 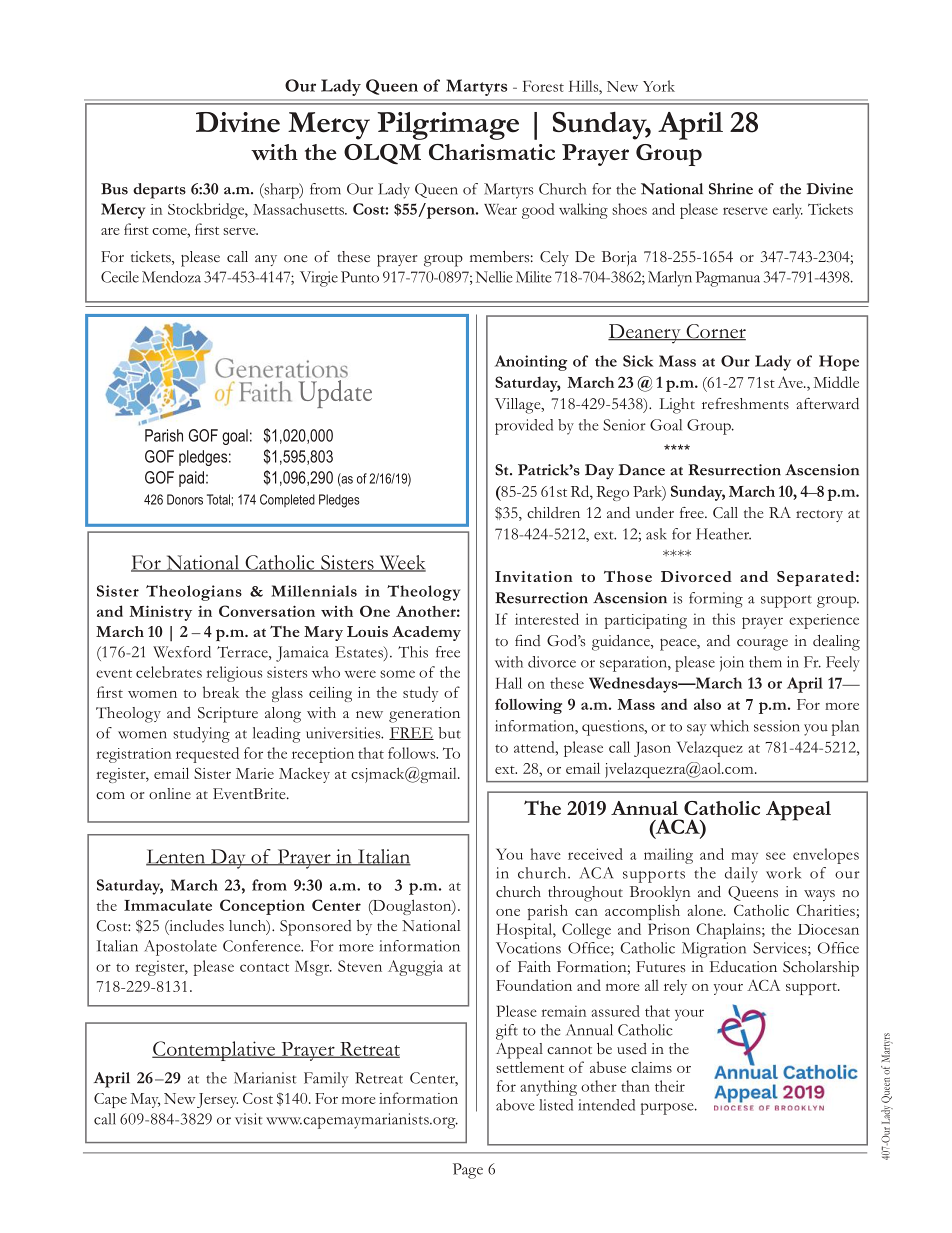 What do you see at coordinates (731, 189) in the screenshot?
I see `Shrine` at bounding box center [731, 189].
